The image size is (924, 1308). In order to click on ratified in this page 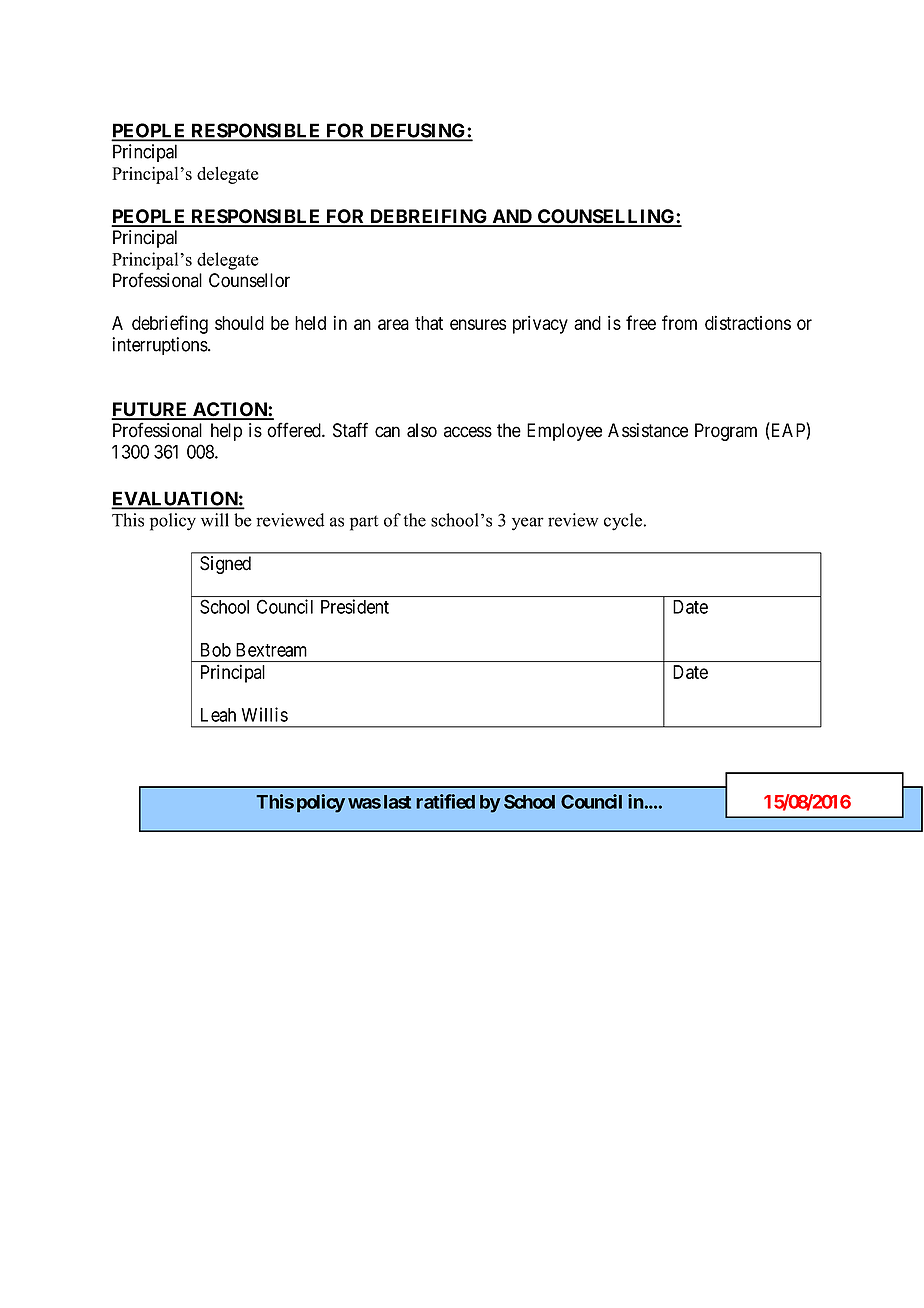, I will do `click(445, 801)`.
